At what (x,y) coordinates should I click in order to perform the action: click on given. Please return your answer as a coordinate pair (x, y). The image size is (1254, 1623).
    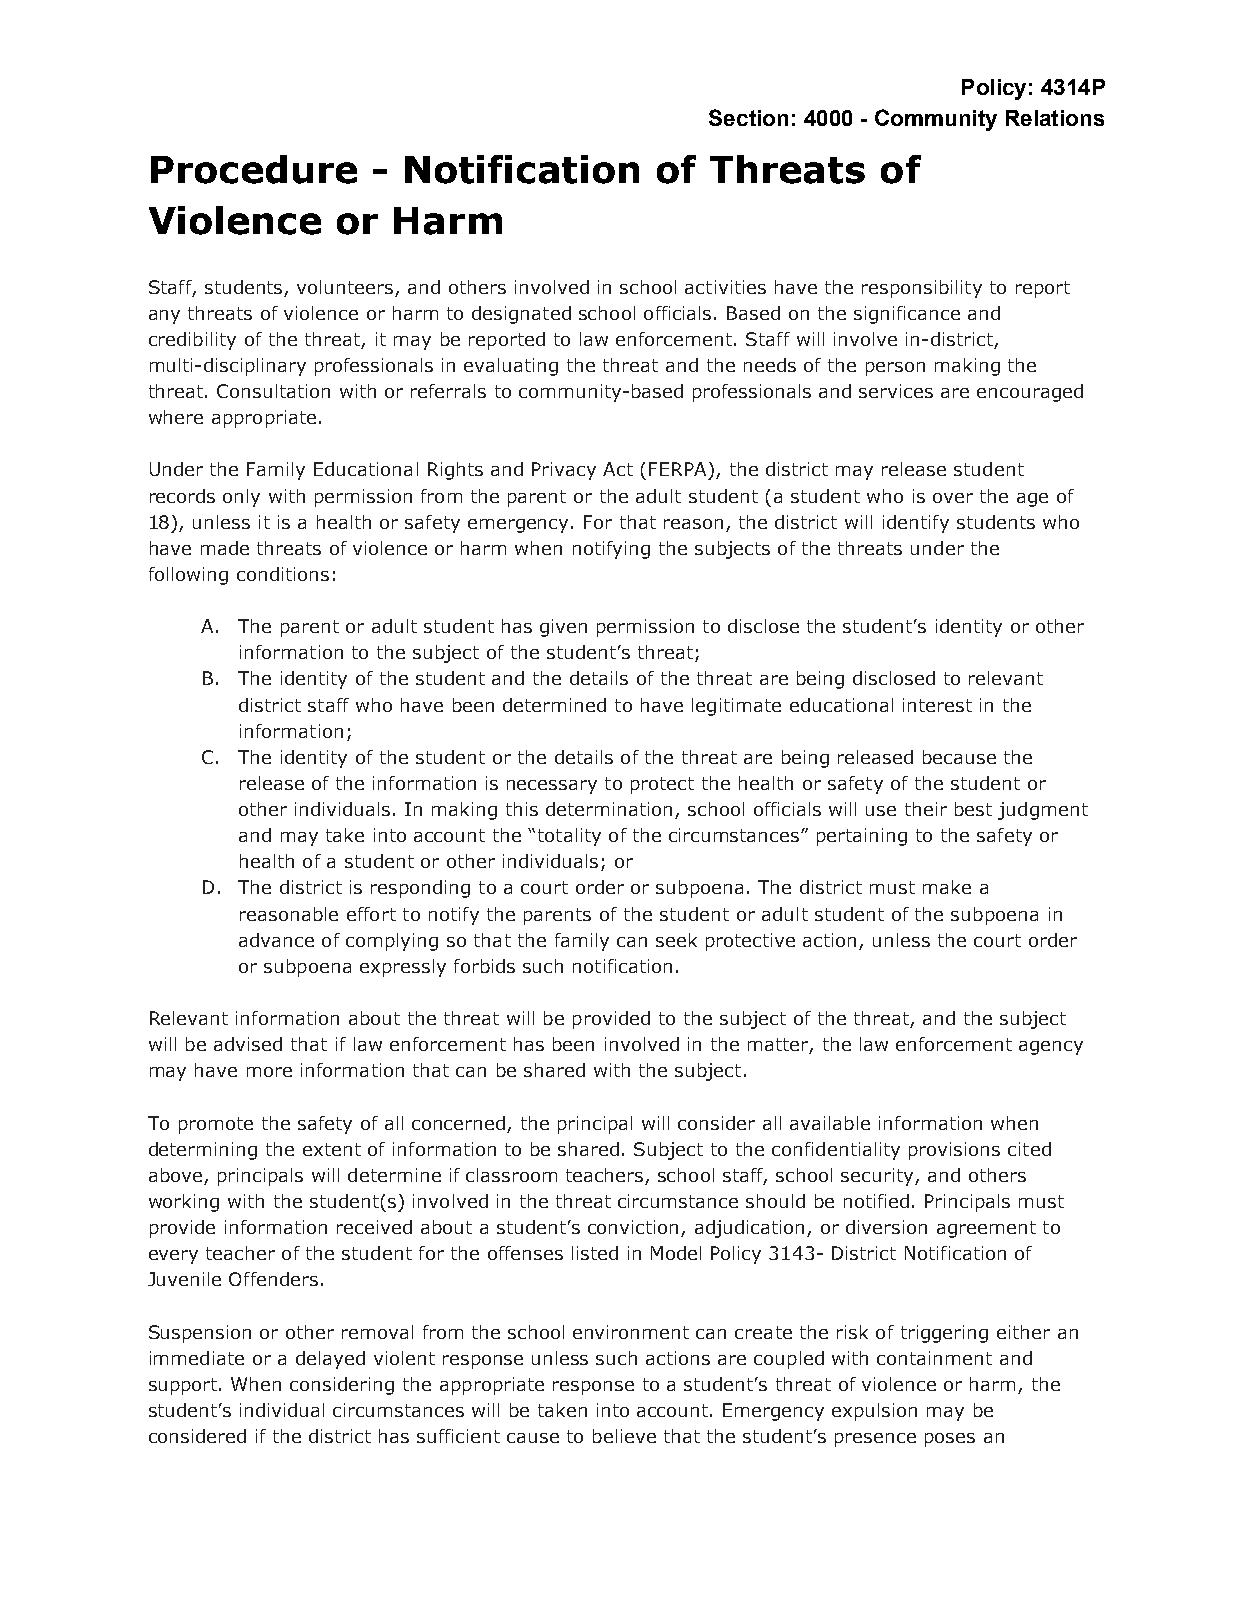
    Looking at the image, I should click on (563, 628).
